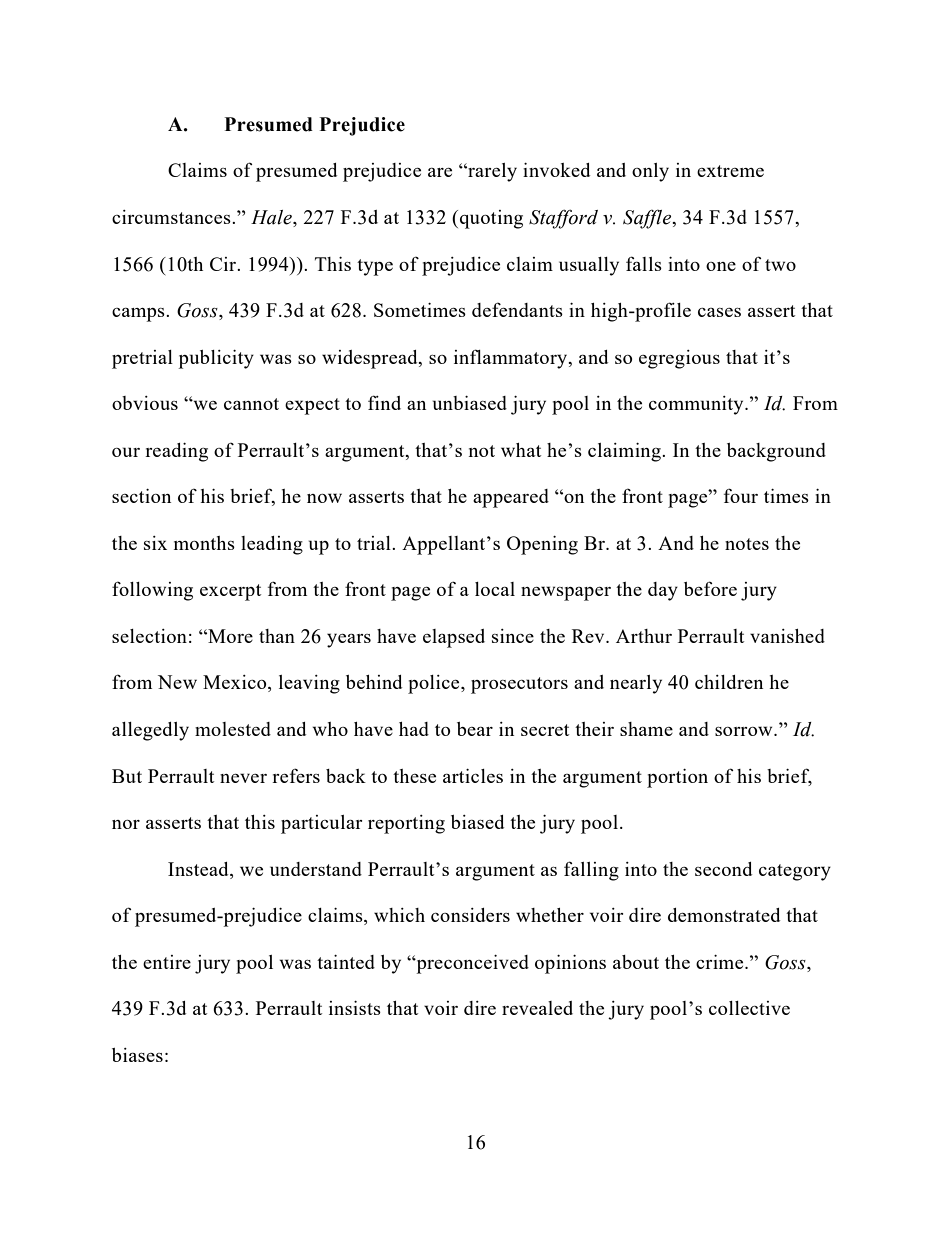 This page has height=1233, width=952. I want to click on bear, so click(475, 729).
